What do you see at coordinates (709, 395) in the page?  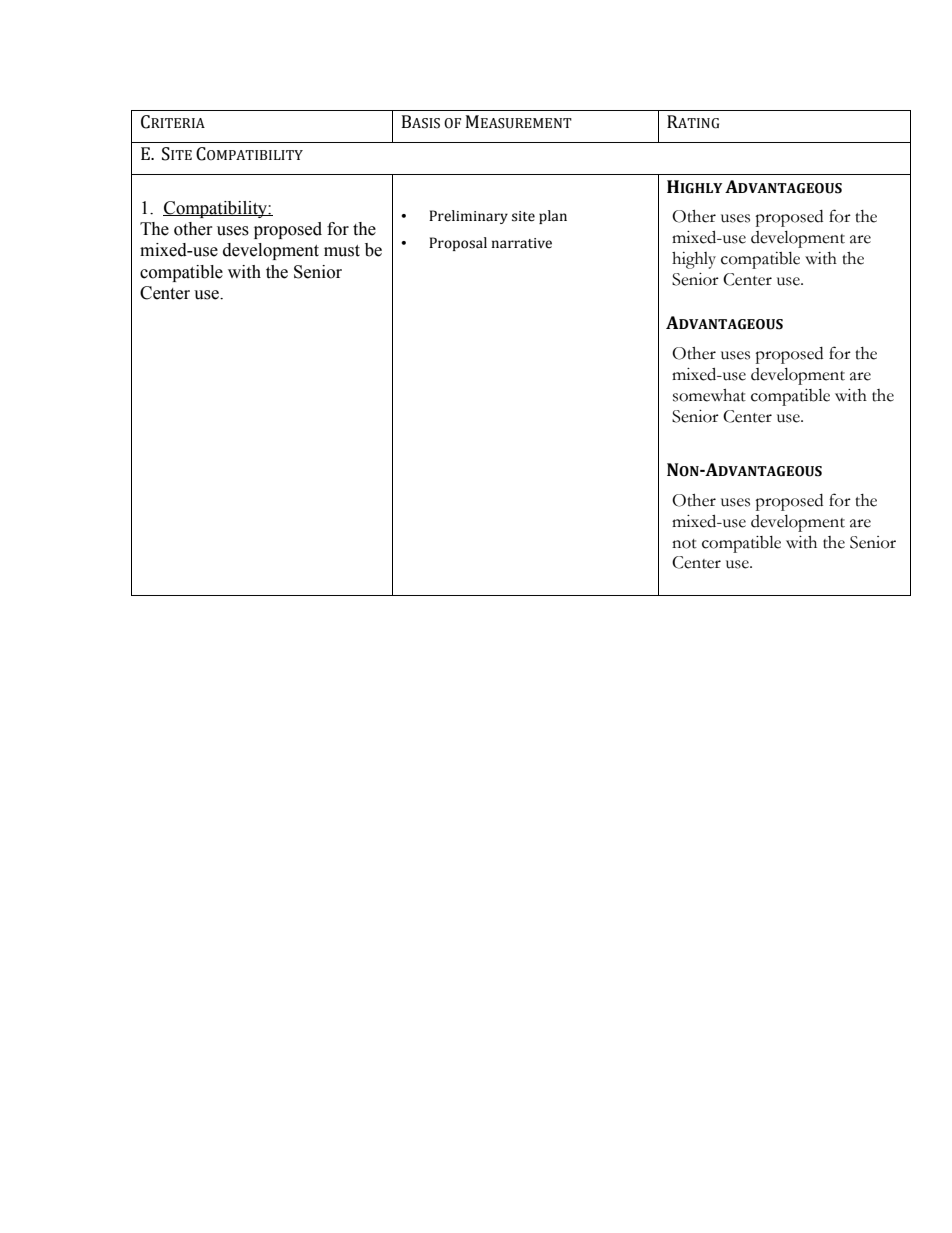 I see `somewhat` at bounding box center [709, 395].
